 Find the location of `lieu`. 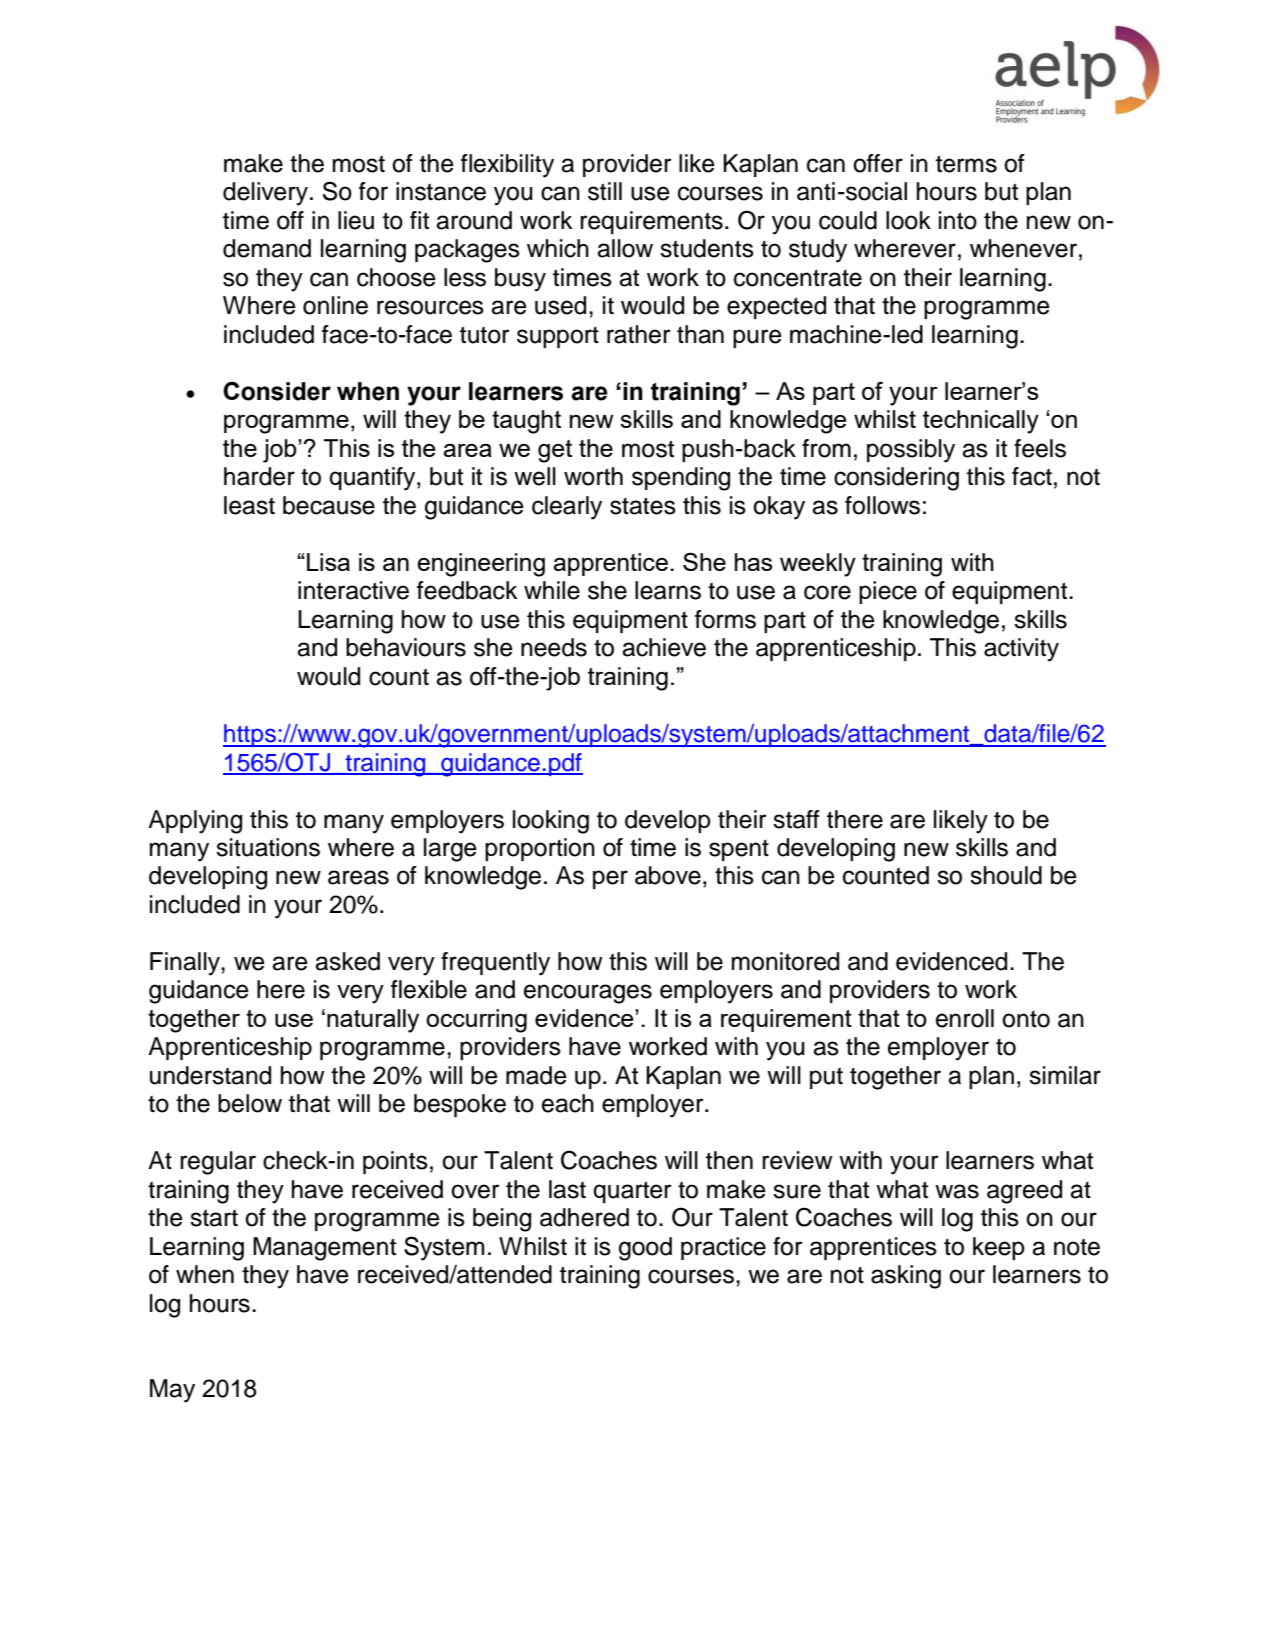

lieu is located at coordinates (356, 220).
